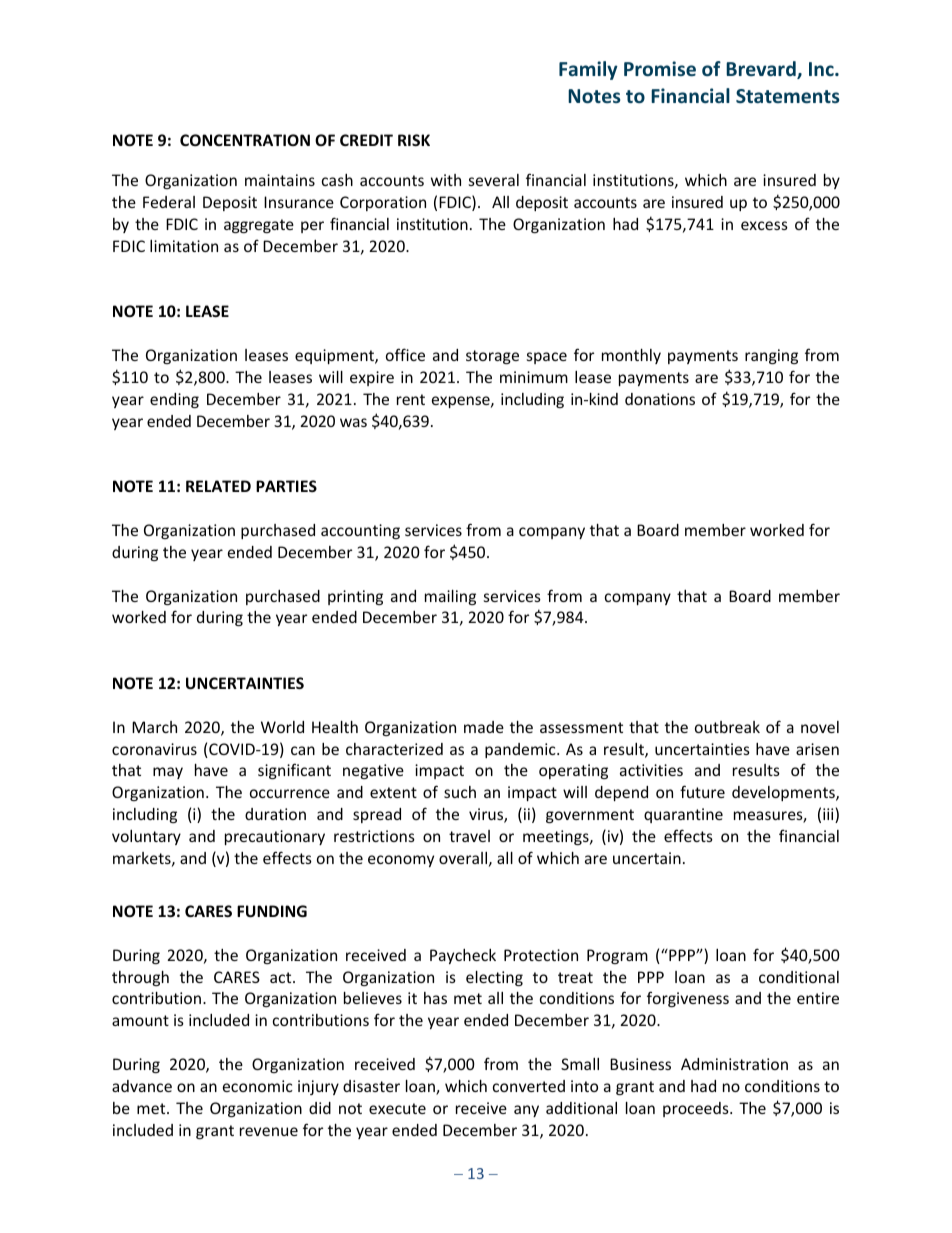  I want to click on printing, so click(355, 597).
